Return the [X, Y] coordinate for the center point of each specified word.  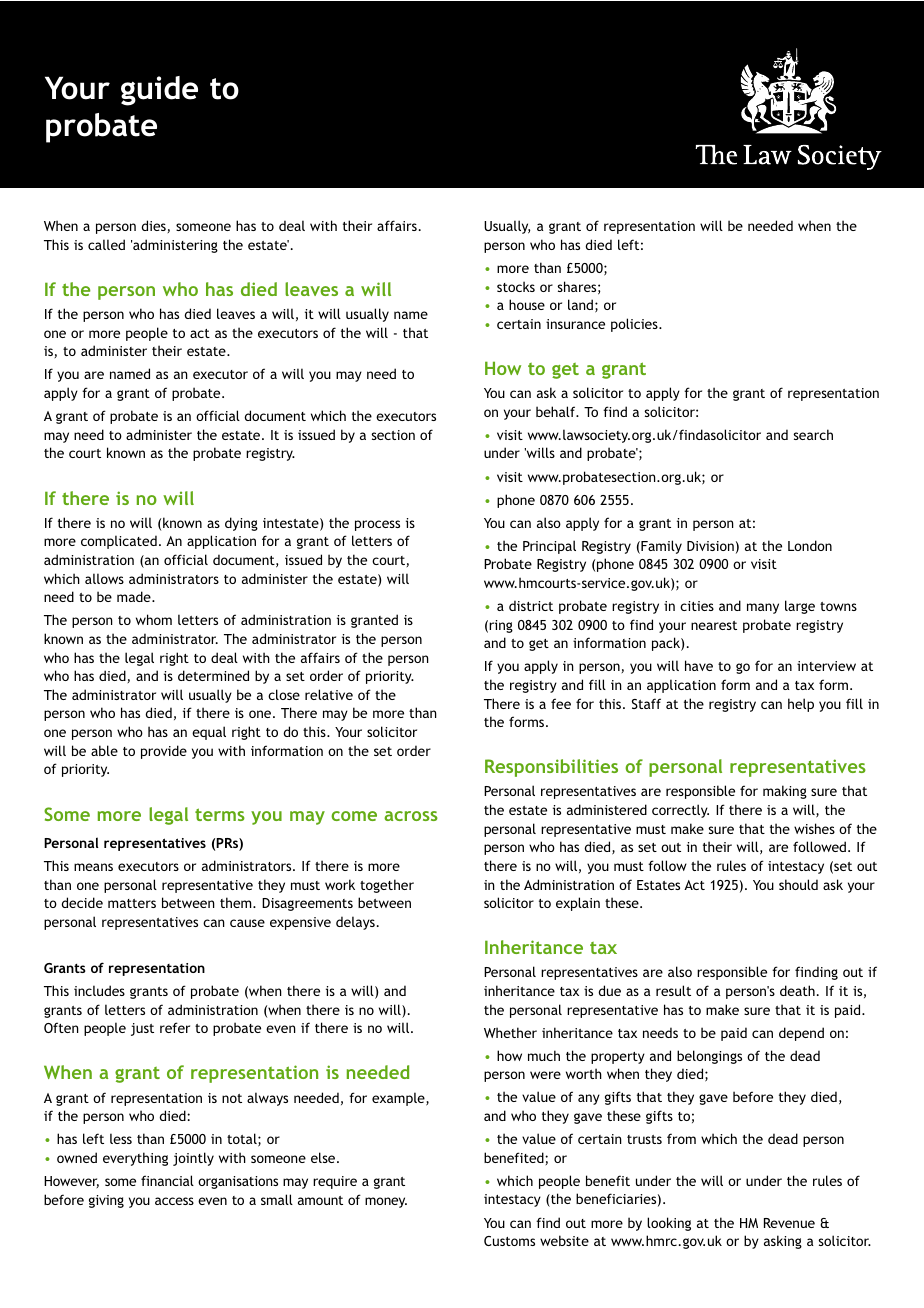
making [785, 792]
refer [175, 1027]
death [797, 990]
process [377, 525]
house [527, 304]
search [813, 434]
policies [635, 325]
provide [164, 752]
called [106, 244]
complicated [119, 542]
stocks [516, 286]
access [174, 1201]
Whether [510, 1032]
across [411, 816]
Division [710, 546]
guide [159, 91]
